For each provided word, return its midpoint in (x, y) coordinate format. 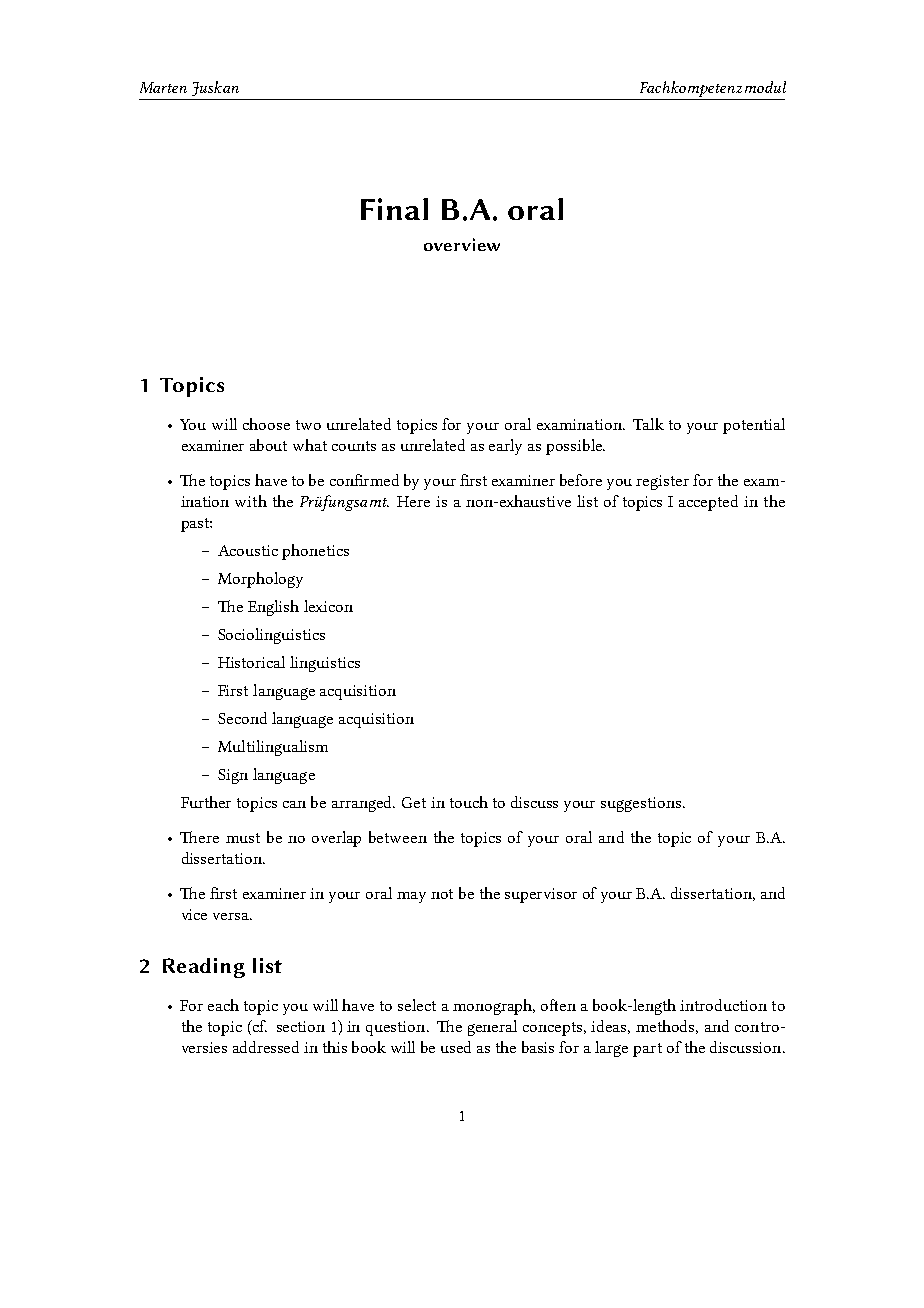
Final (394, 209)
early (505, 447)
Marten (163, 87)
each (223, 1005)
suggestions (642, 804)
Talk (648, 424)
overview (462, 244)
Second (242, 718)
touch (469, 802)
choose (266, 424)
